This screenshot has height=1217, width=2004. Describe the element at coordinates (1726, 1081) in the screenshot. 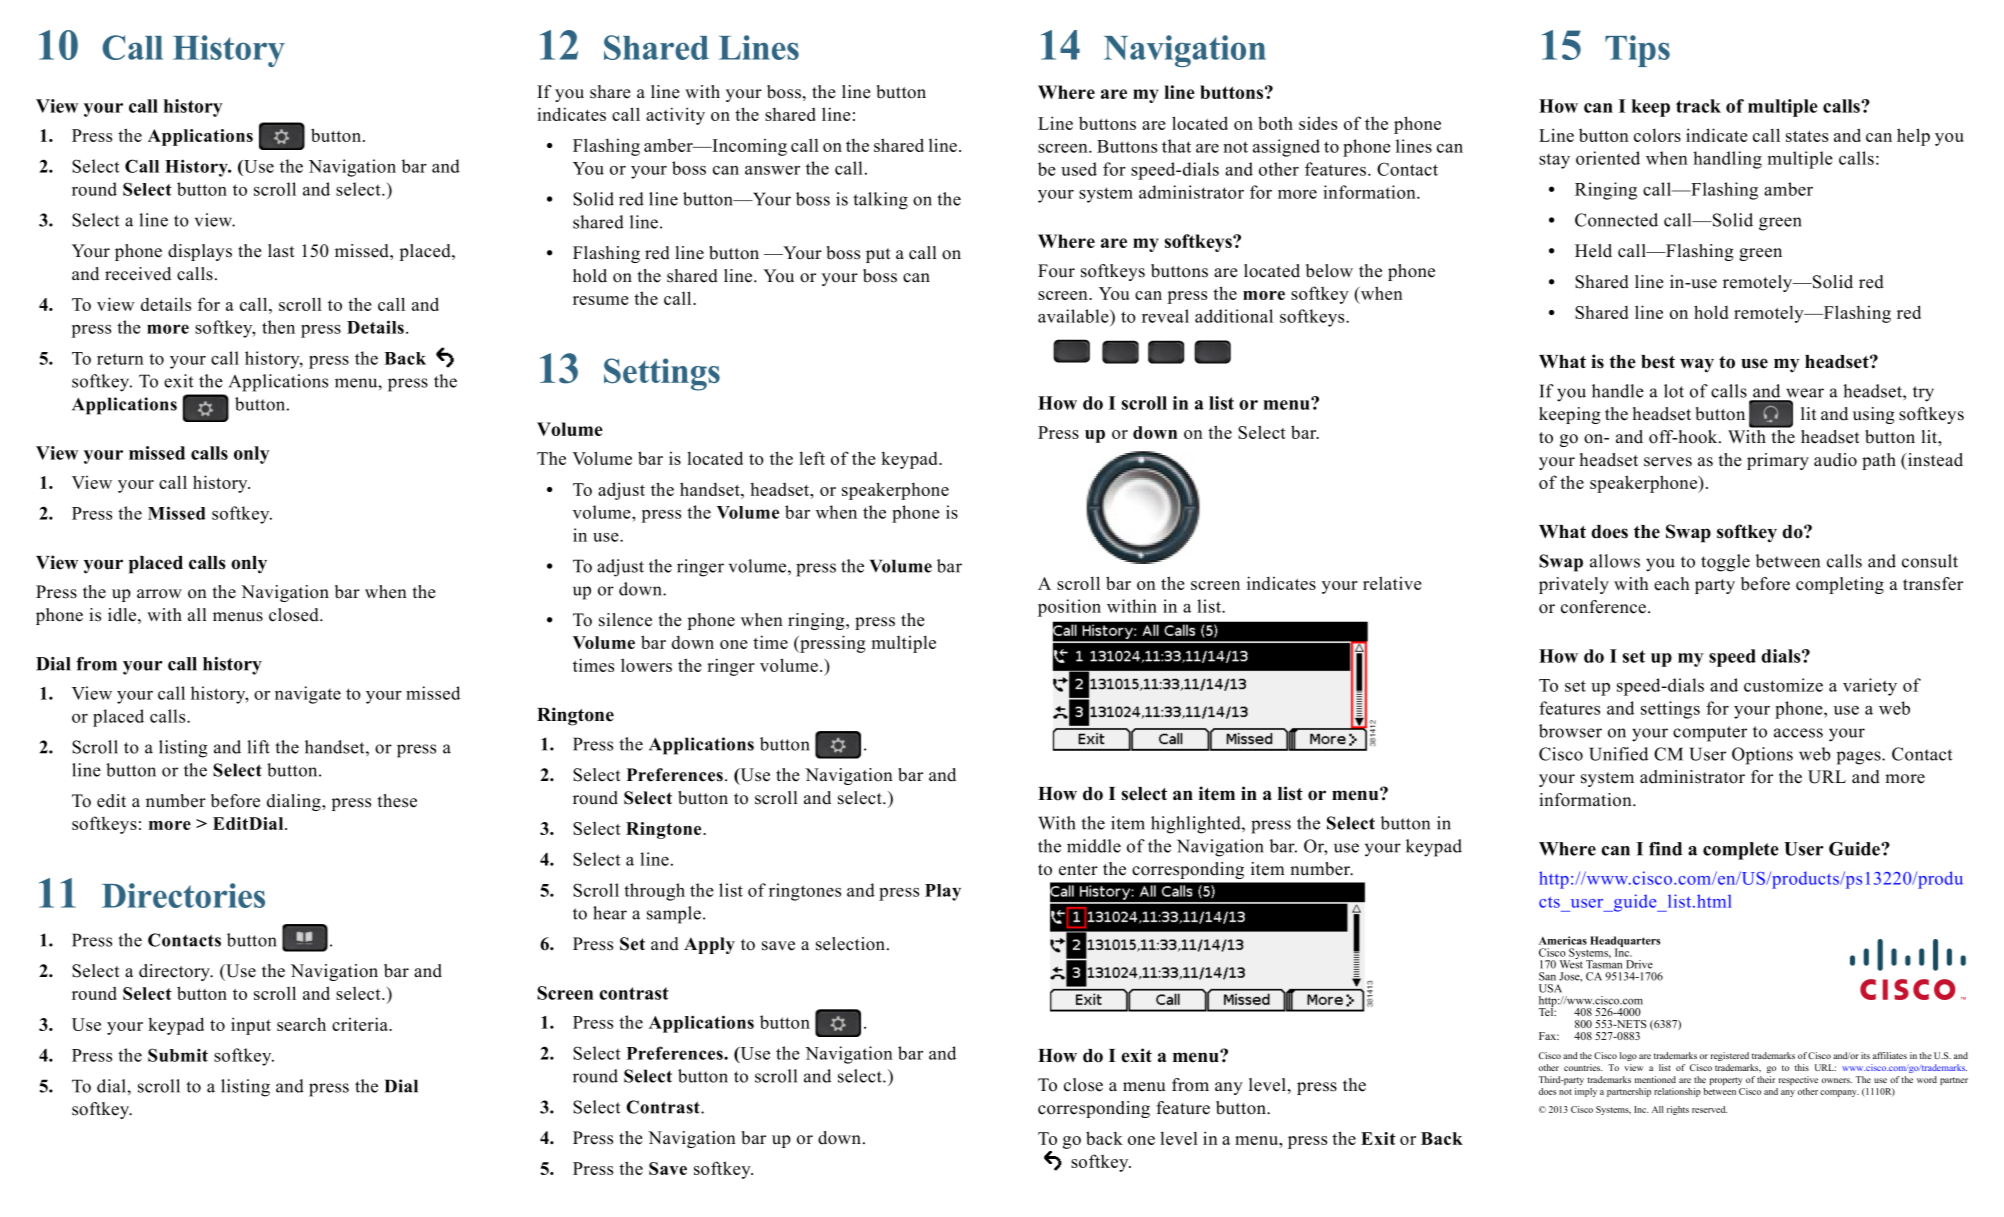

I see `property` at that location.
